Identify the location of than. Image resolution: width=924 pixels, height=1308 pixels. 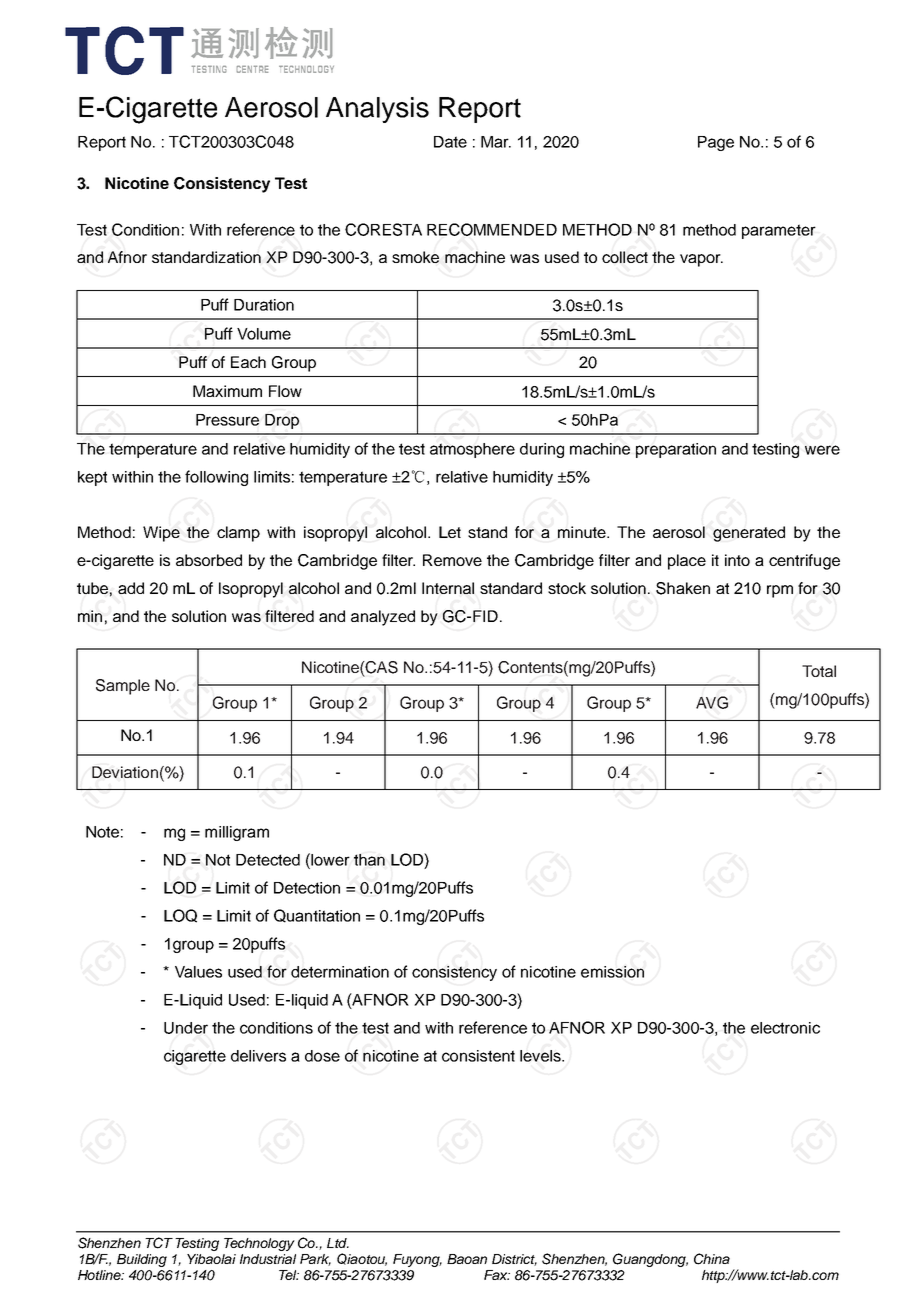
(369, 860).
